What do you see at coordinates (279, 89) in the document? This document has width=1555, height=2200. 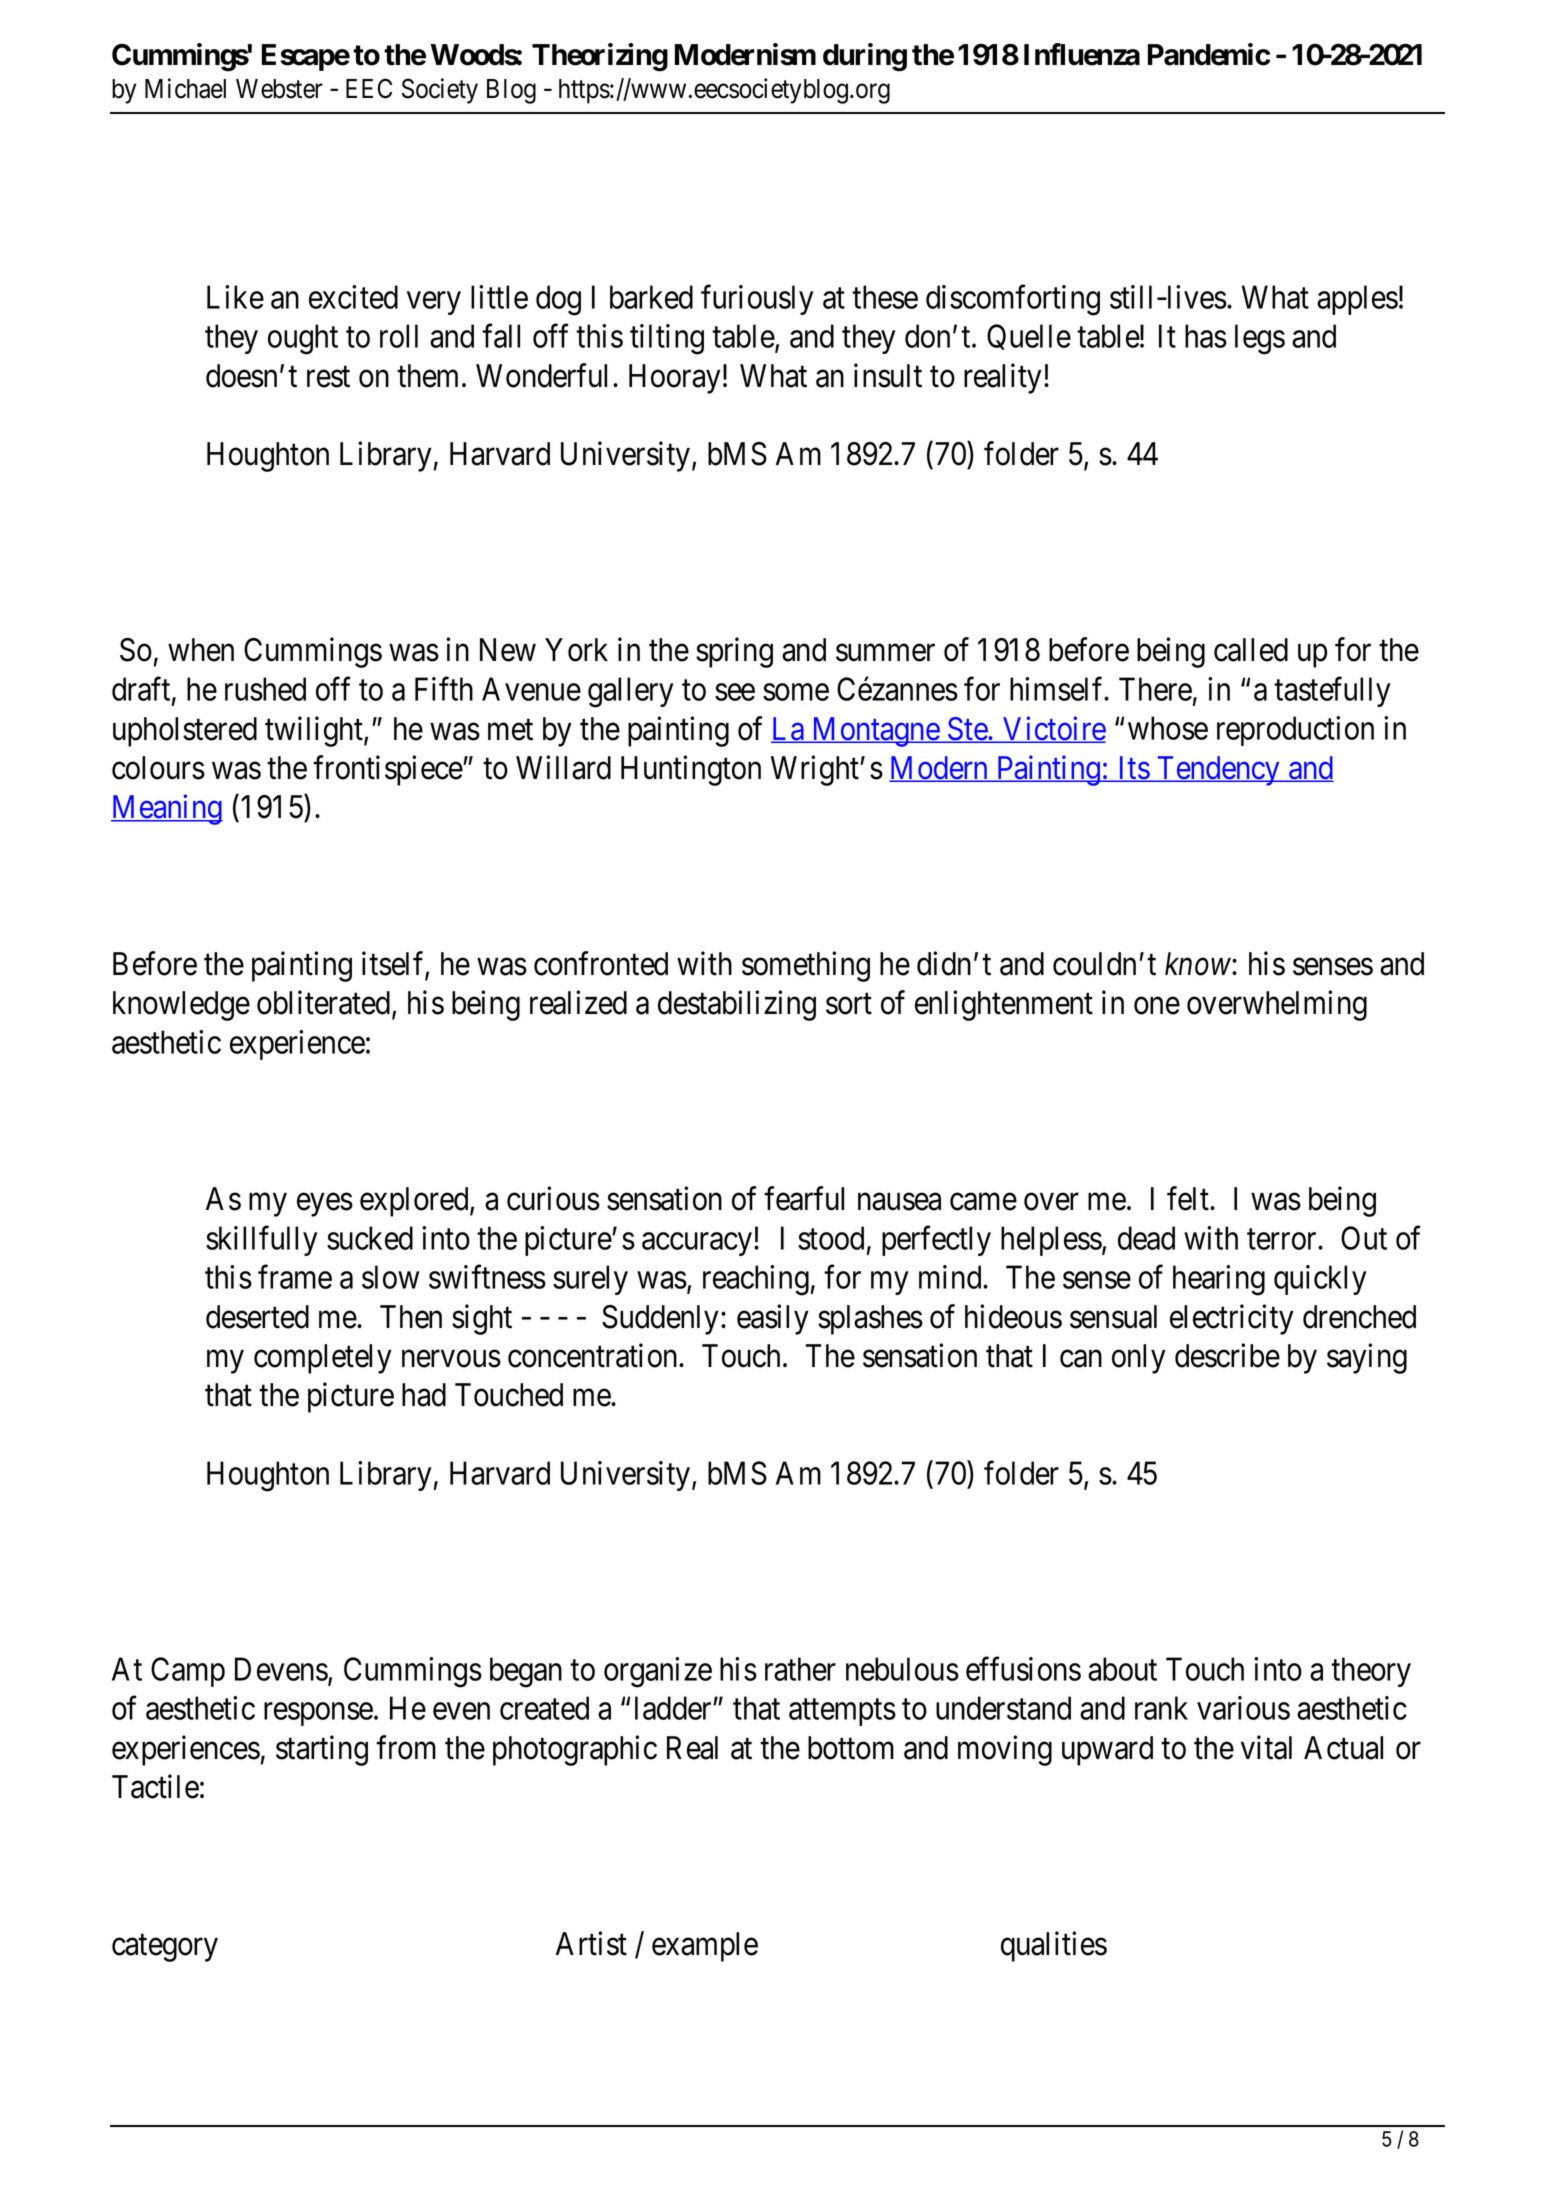 I see `Webster` at bounding box center [279, 89].
